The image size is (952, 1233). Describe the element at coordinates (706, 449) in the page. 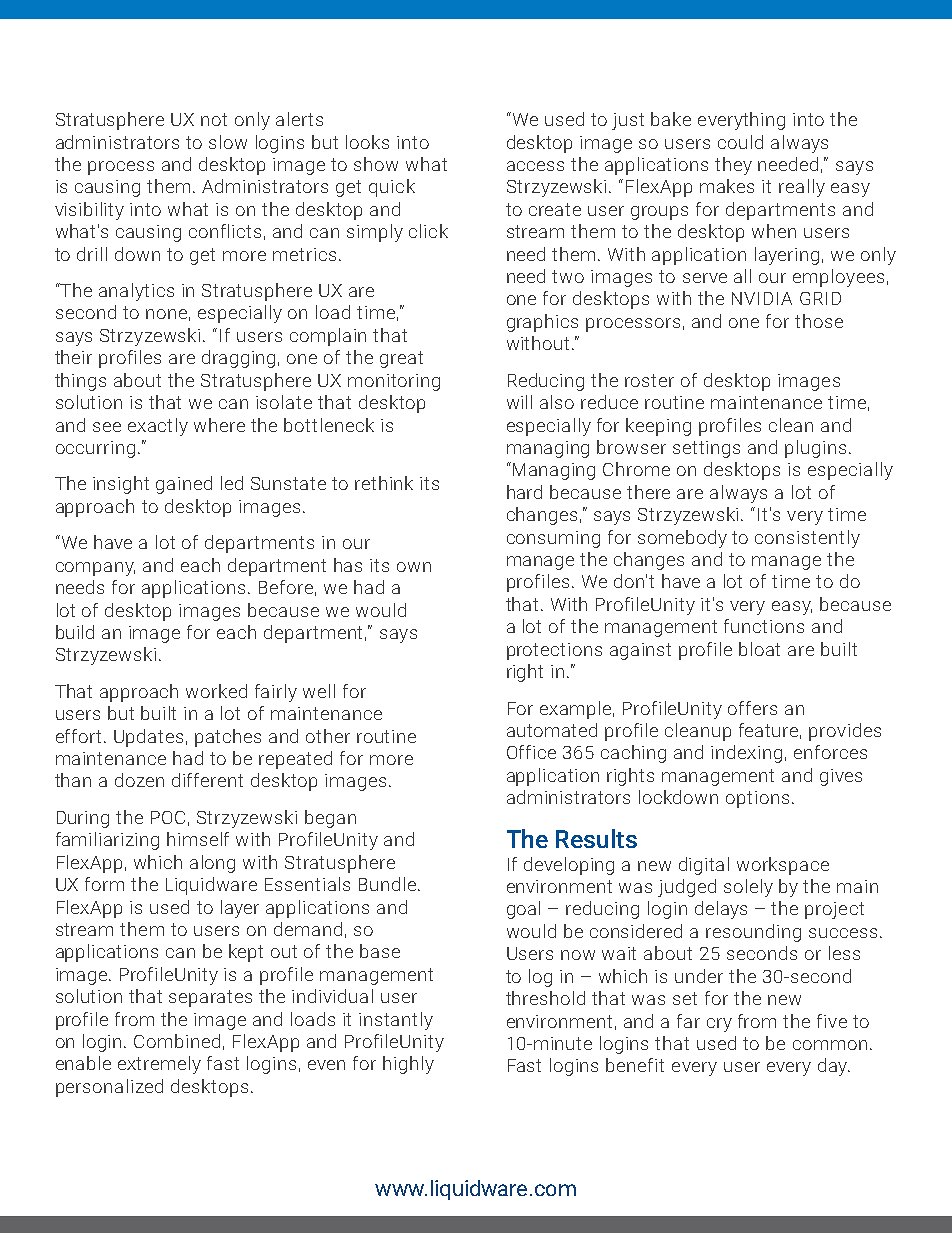

I see `settings` at that location.
